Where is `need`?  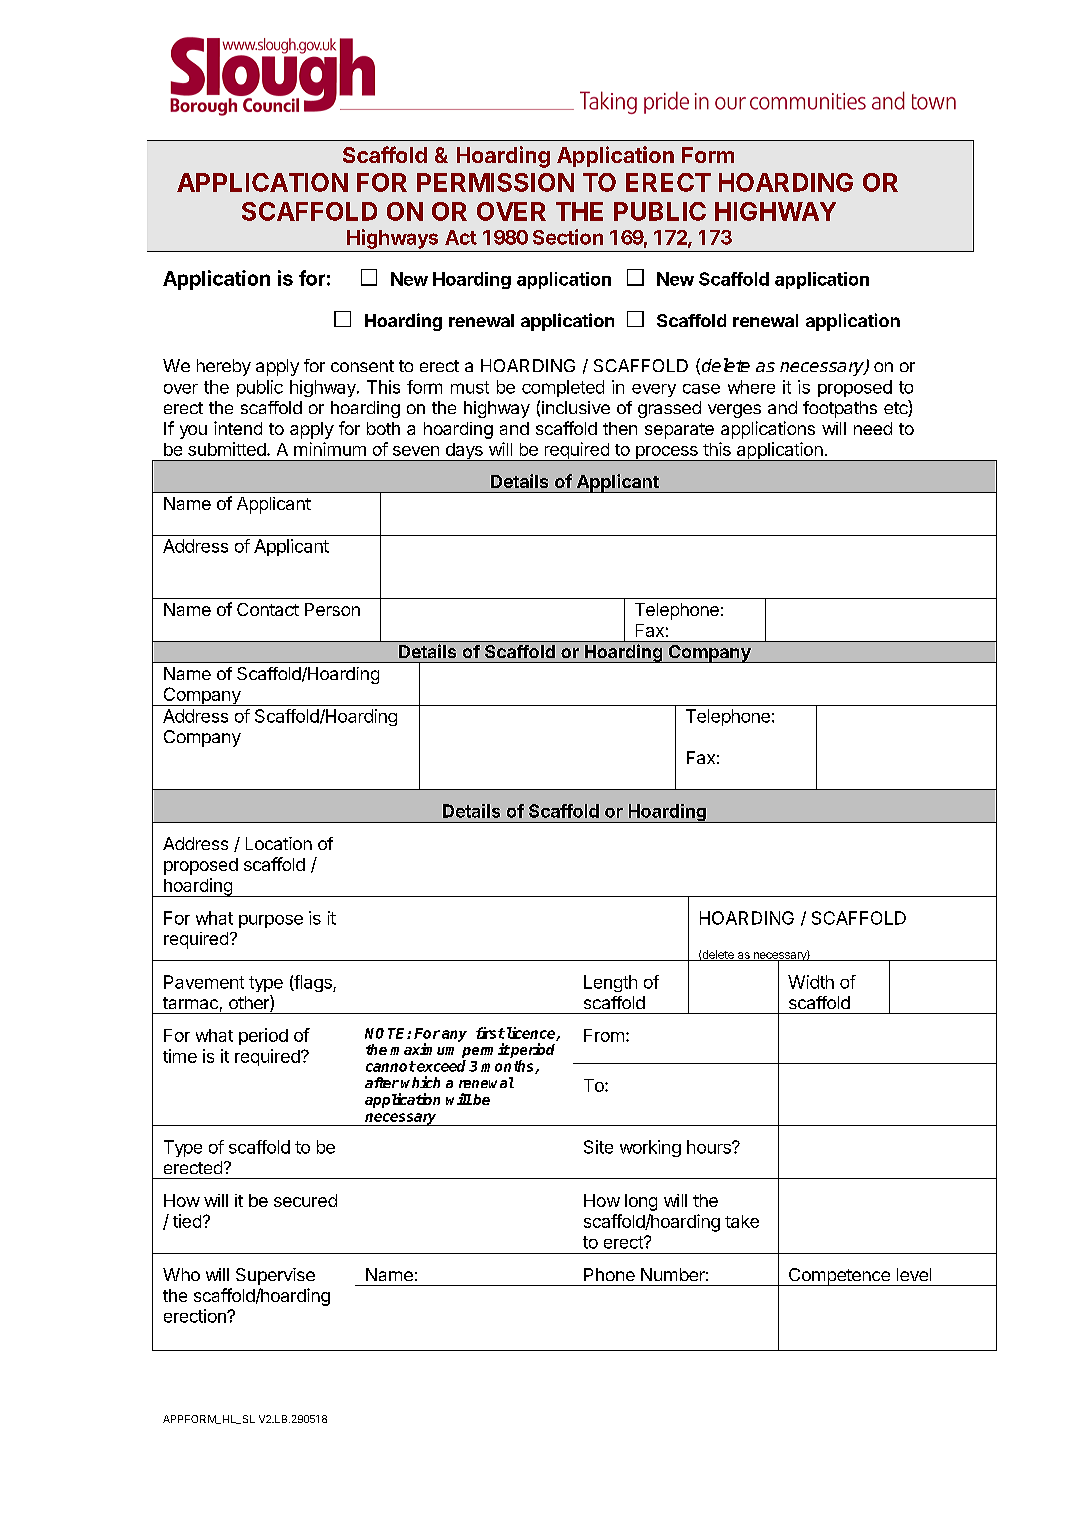 need is located at coordinates (873, 428).
